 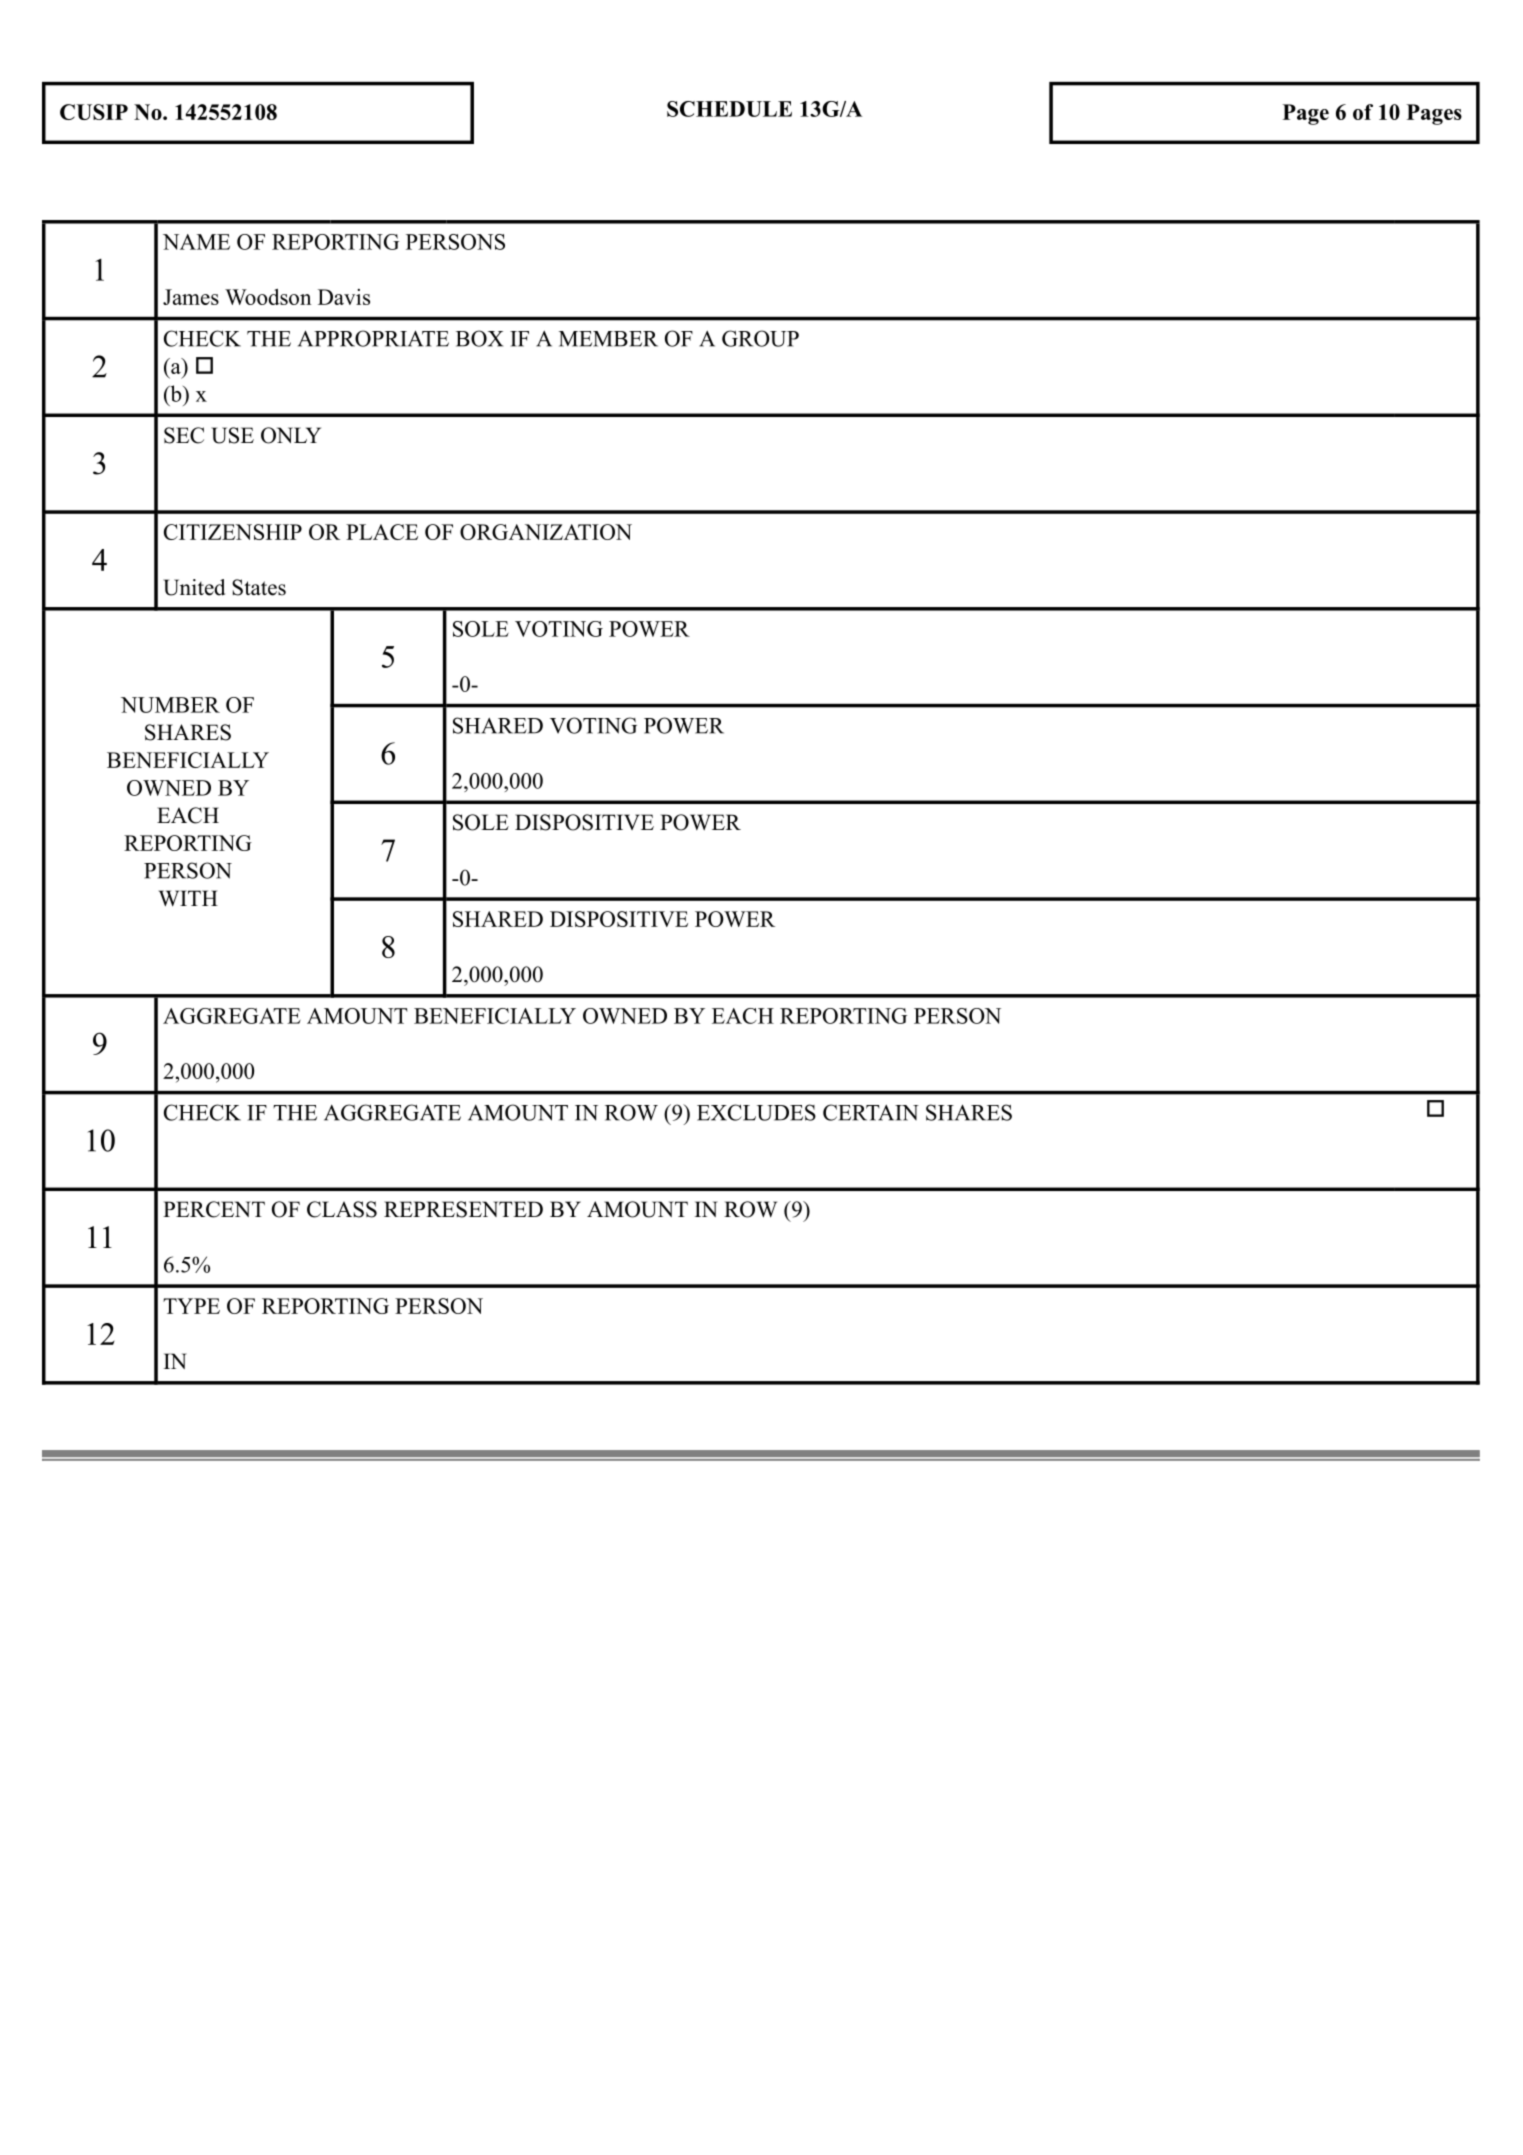 I want to click on REPRESENTED, so click(x=463, y=1209).
